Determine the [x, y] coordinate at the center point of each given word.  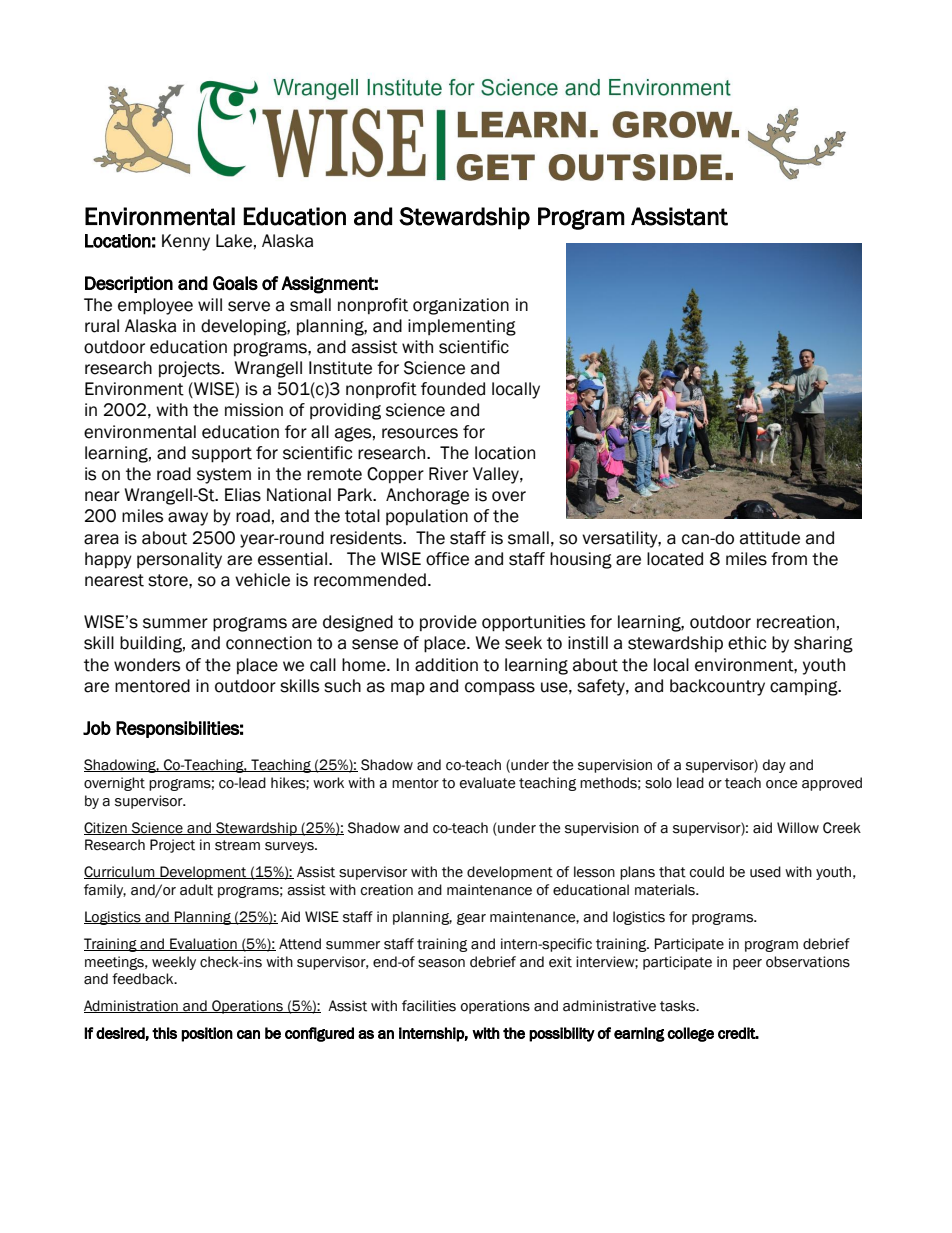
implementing [462, 327]
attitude [770, 538]
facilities [429, 1006]
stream [237, 845]
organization [461, 306]
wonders [147, 665]
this [164, 1033]
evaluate [487, 783]
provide [448, 623]
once [781, 784]
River [448, 474]
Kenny [186, 242]
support [222, 455]
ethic [747, 643]
